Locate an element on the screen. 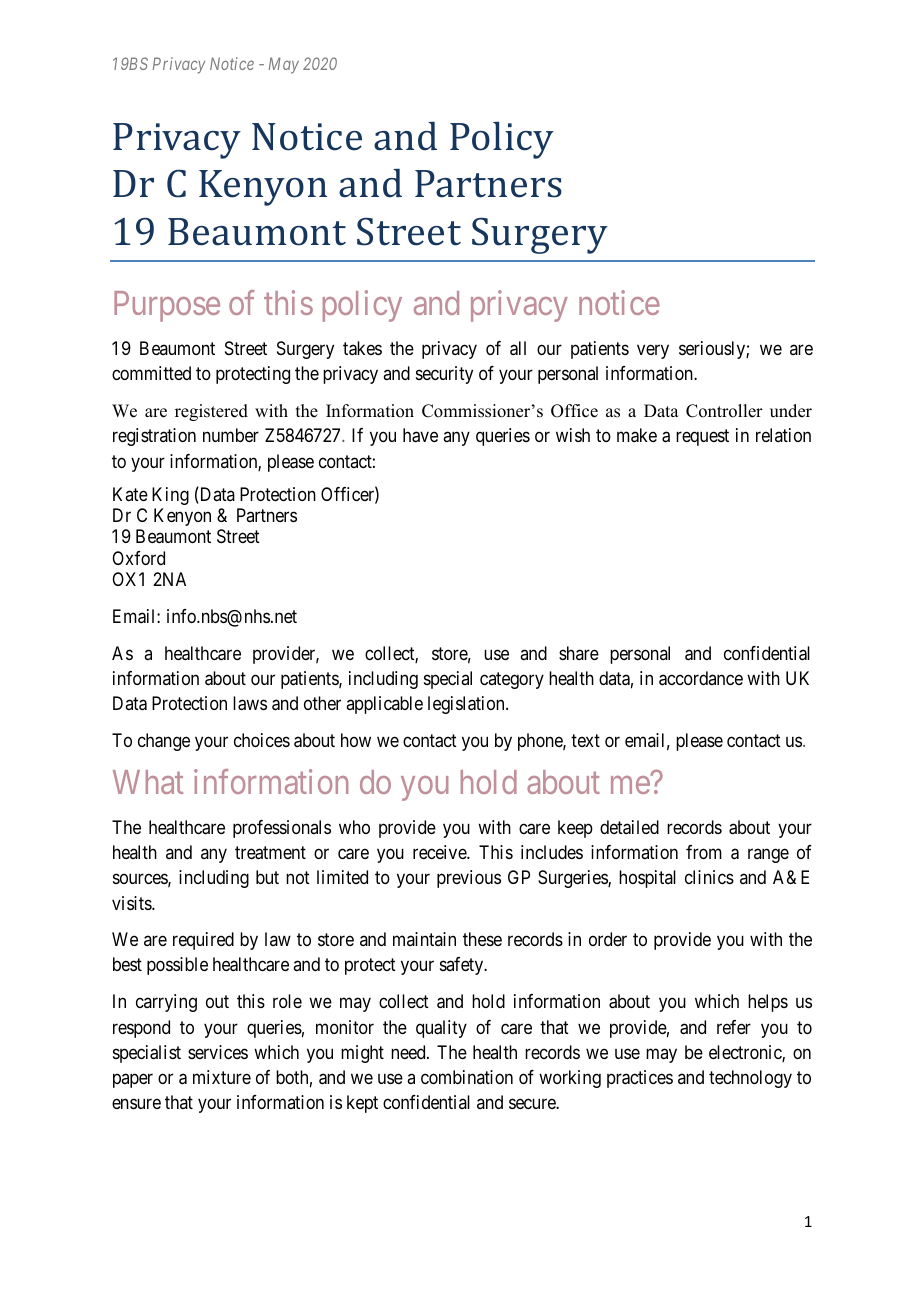  very is located at coordinates (653, 352).
